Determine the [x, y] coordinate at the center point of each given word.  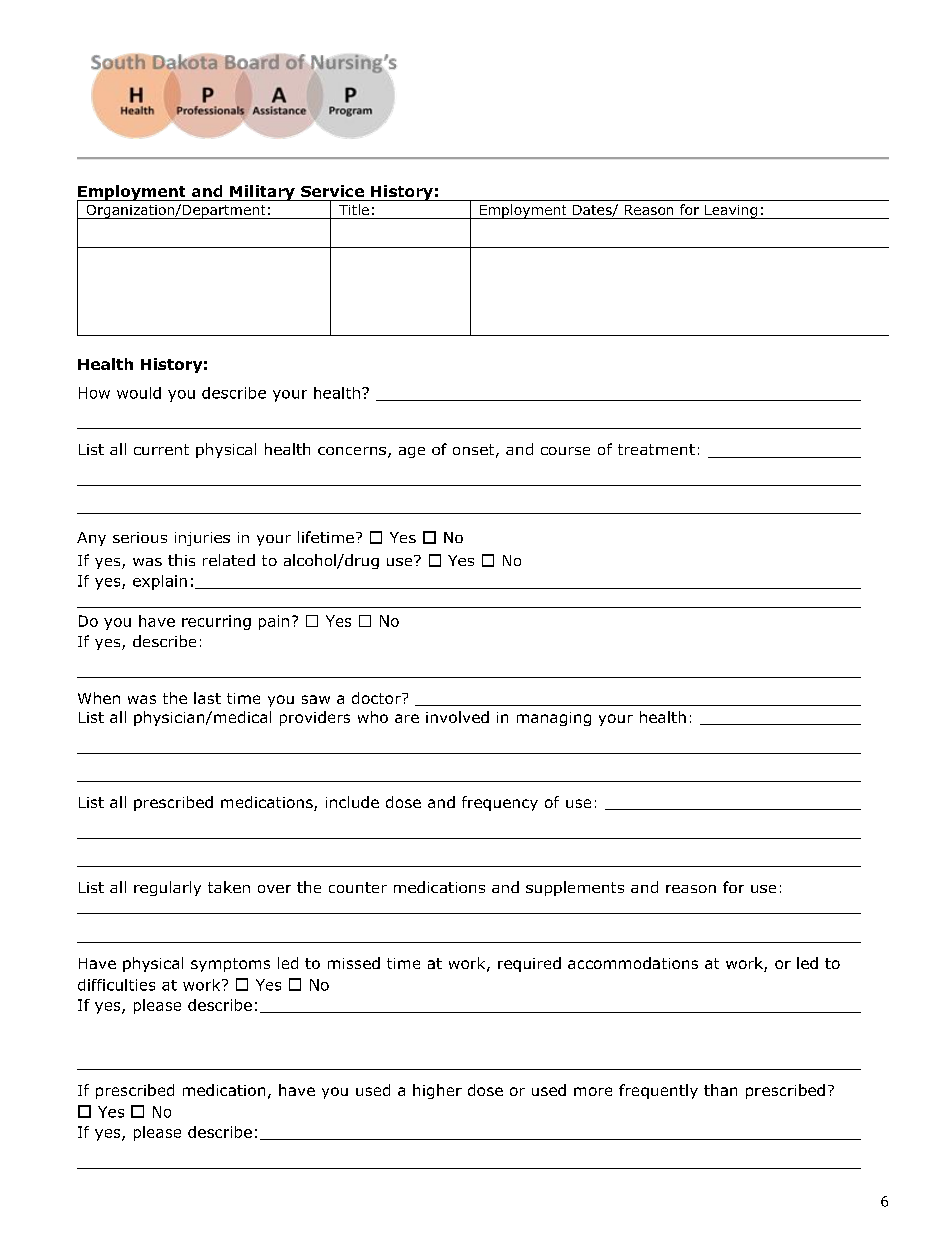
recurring [216, 622]
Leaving [731, 212]
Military [262, 193]
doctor [377, 698]
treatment [656, 449]
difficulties [116, 985]
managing [554, 719]
